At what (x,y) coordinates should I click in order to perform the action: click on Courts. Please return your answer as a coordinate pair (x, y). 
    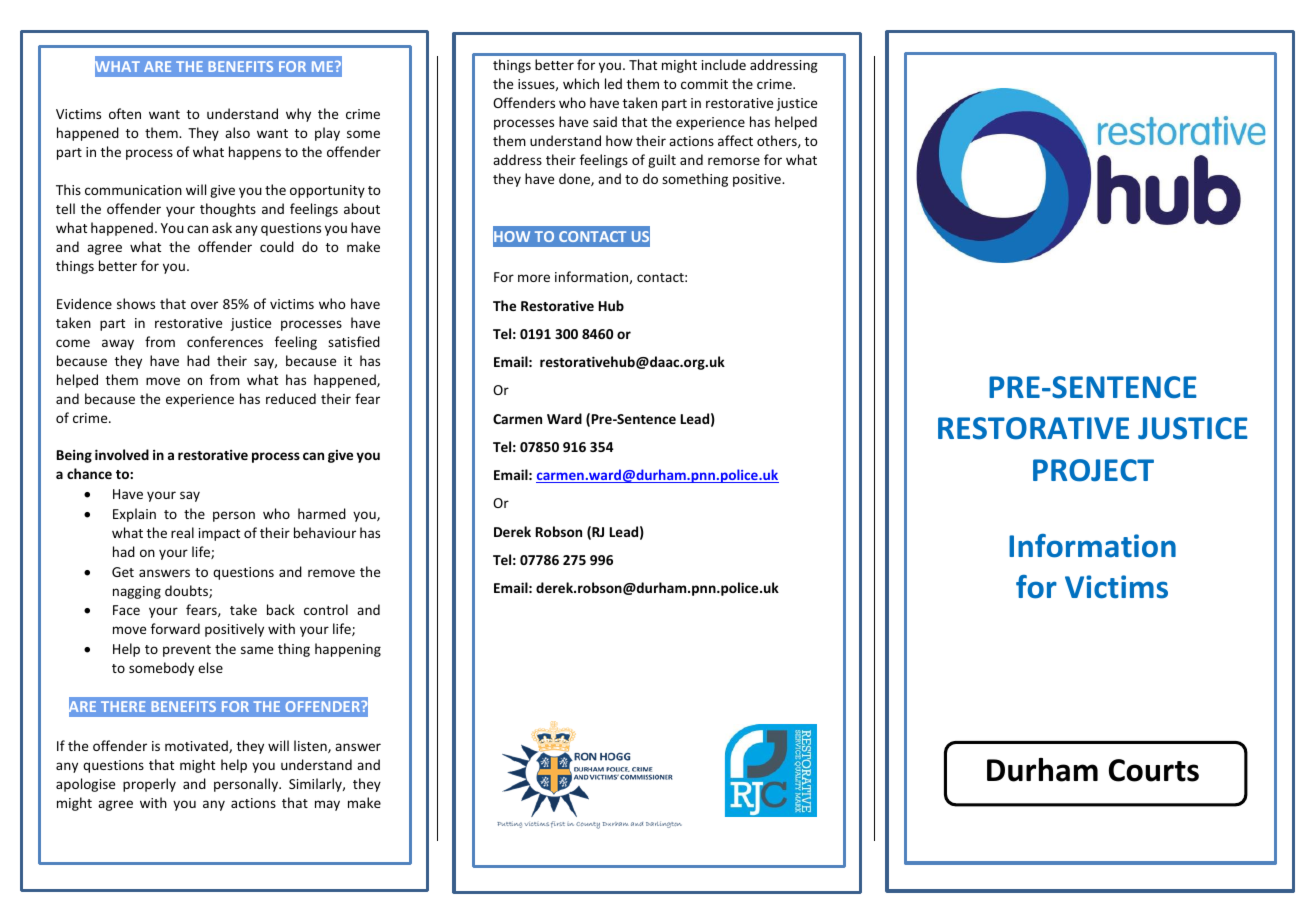
    Looking at the image, I should click on (1154, 770).
